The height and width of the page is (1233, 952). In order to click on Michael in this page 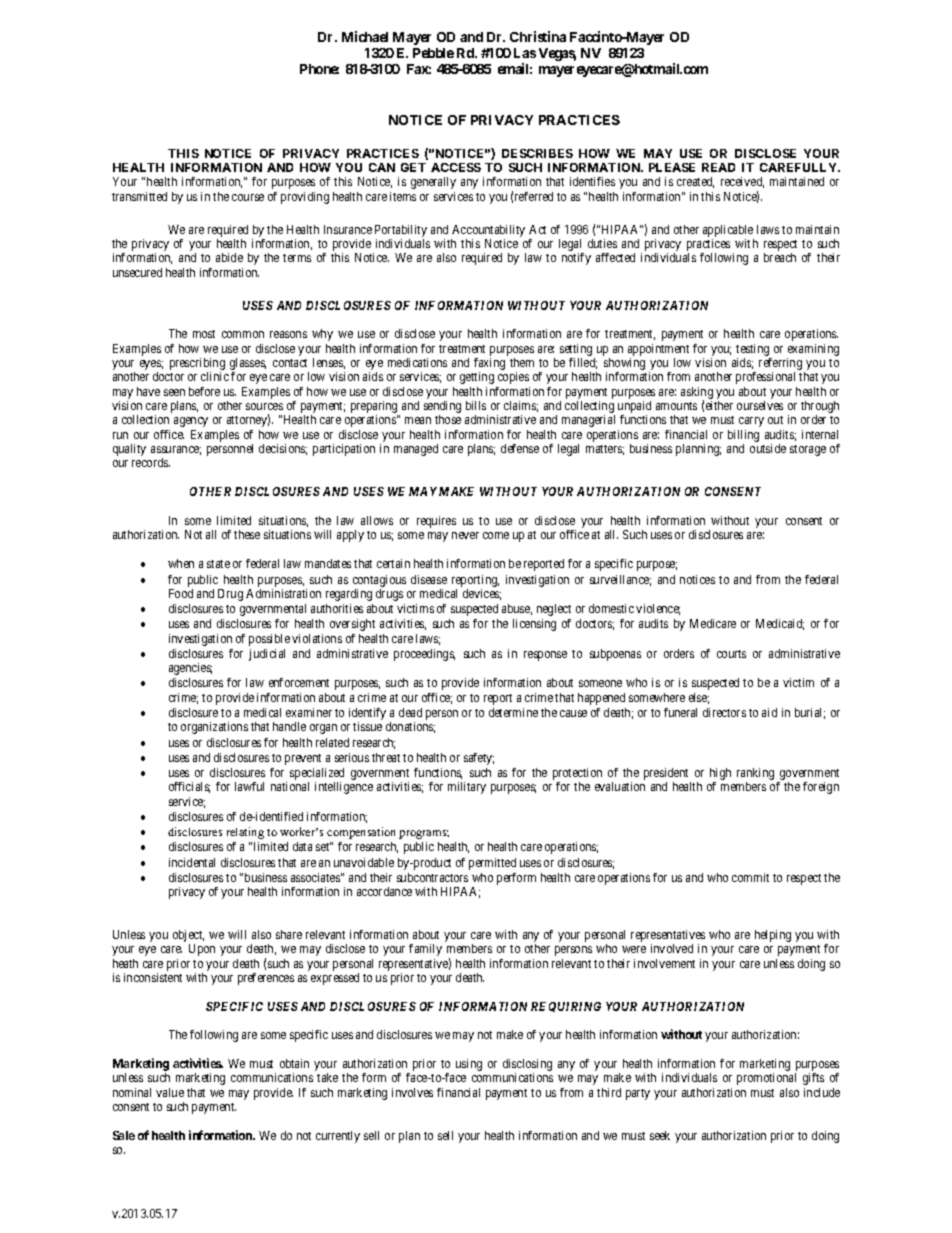, I will do `click(365, 36)`.
